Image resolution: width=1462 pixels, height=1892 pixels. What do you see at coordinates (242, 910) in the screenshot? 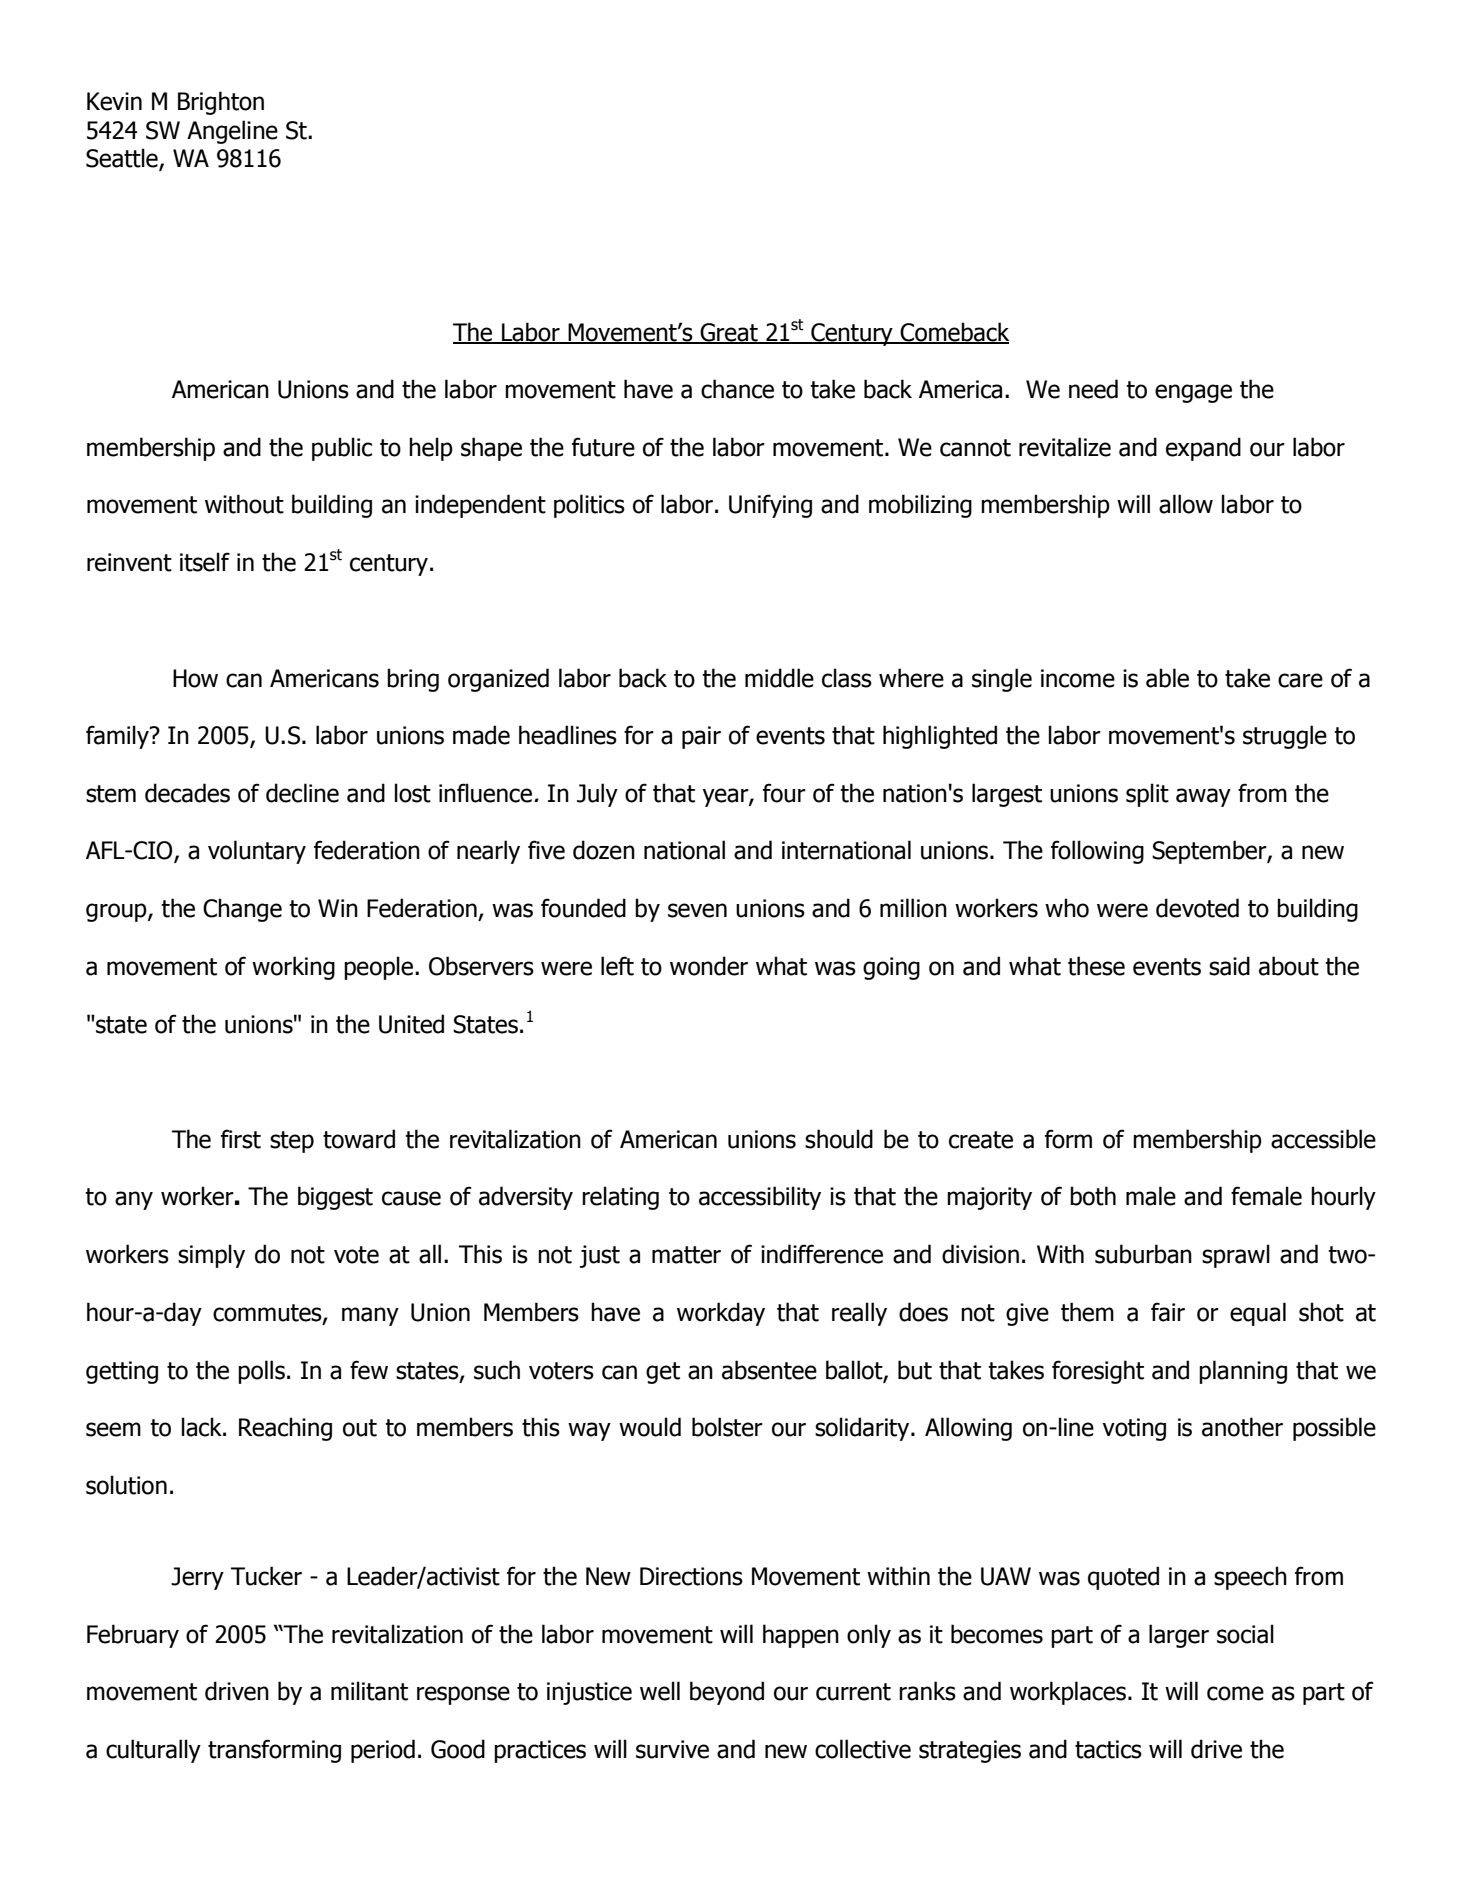
I see `Change` at bounding box center [242, 910].
